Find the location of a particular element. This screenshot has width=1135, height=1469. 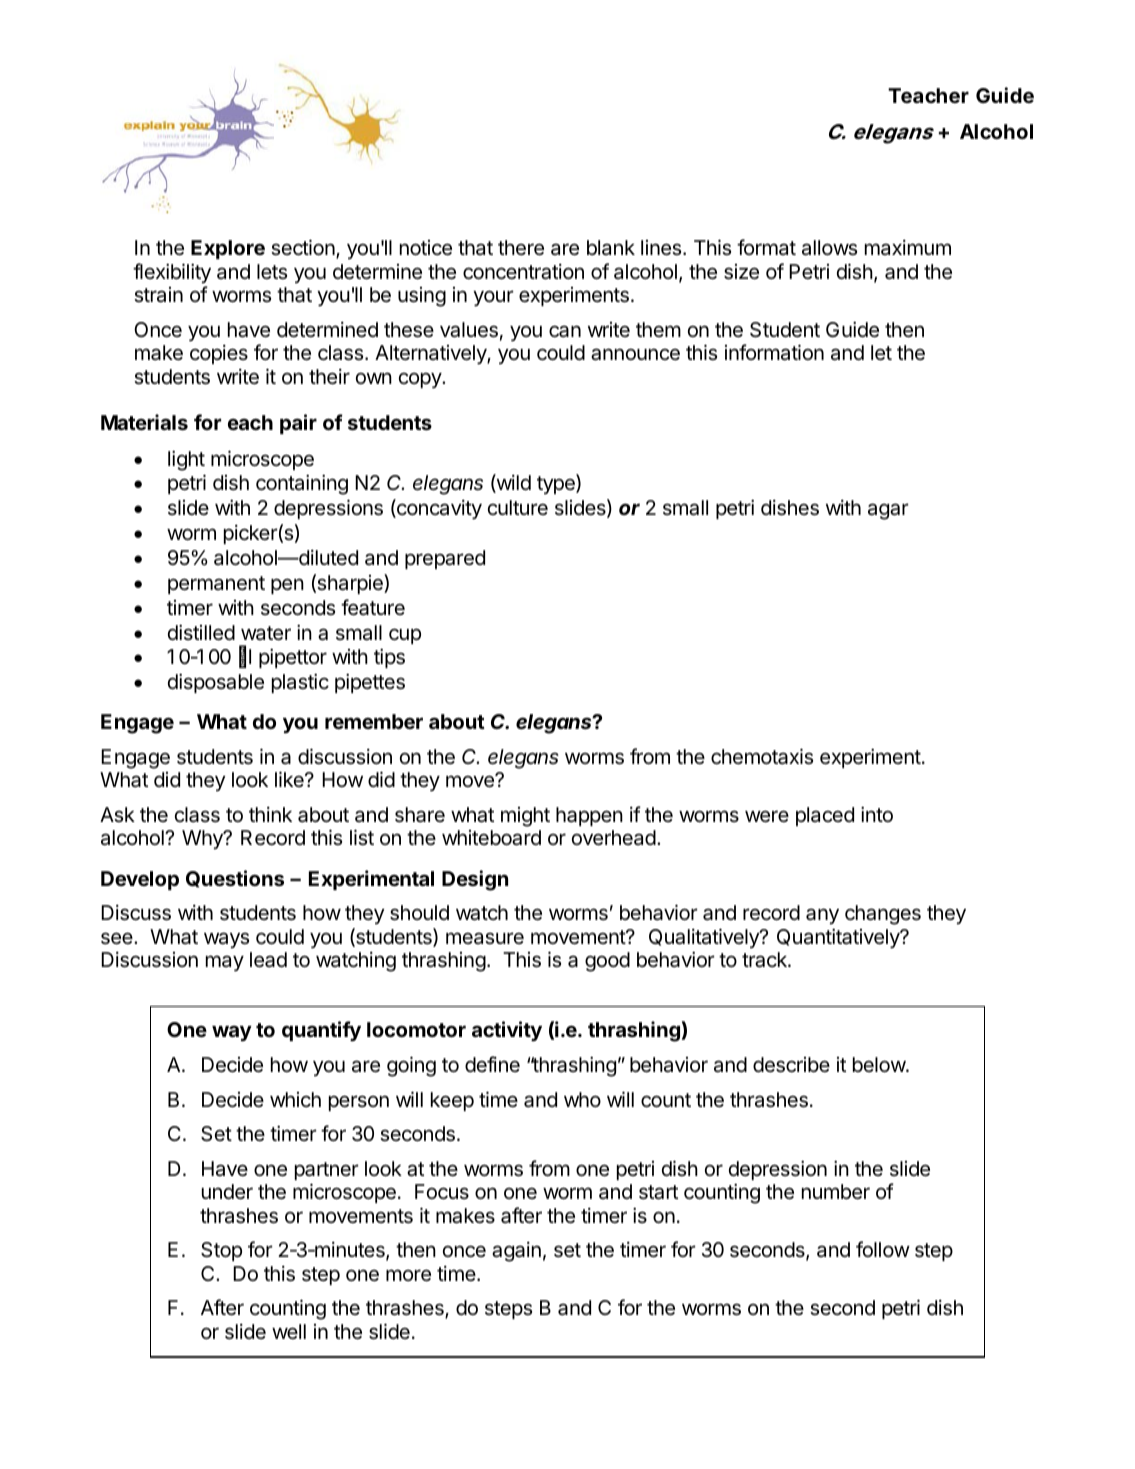

Stop is located at coordinates (221, 1251).
